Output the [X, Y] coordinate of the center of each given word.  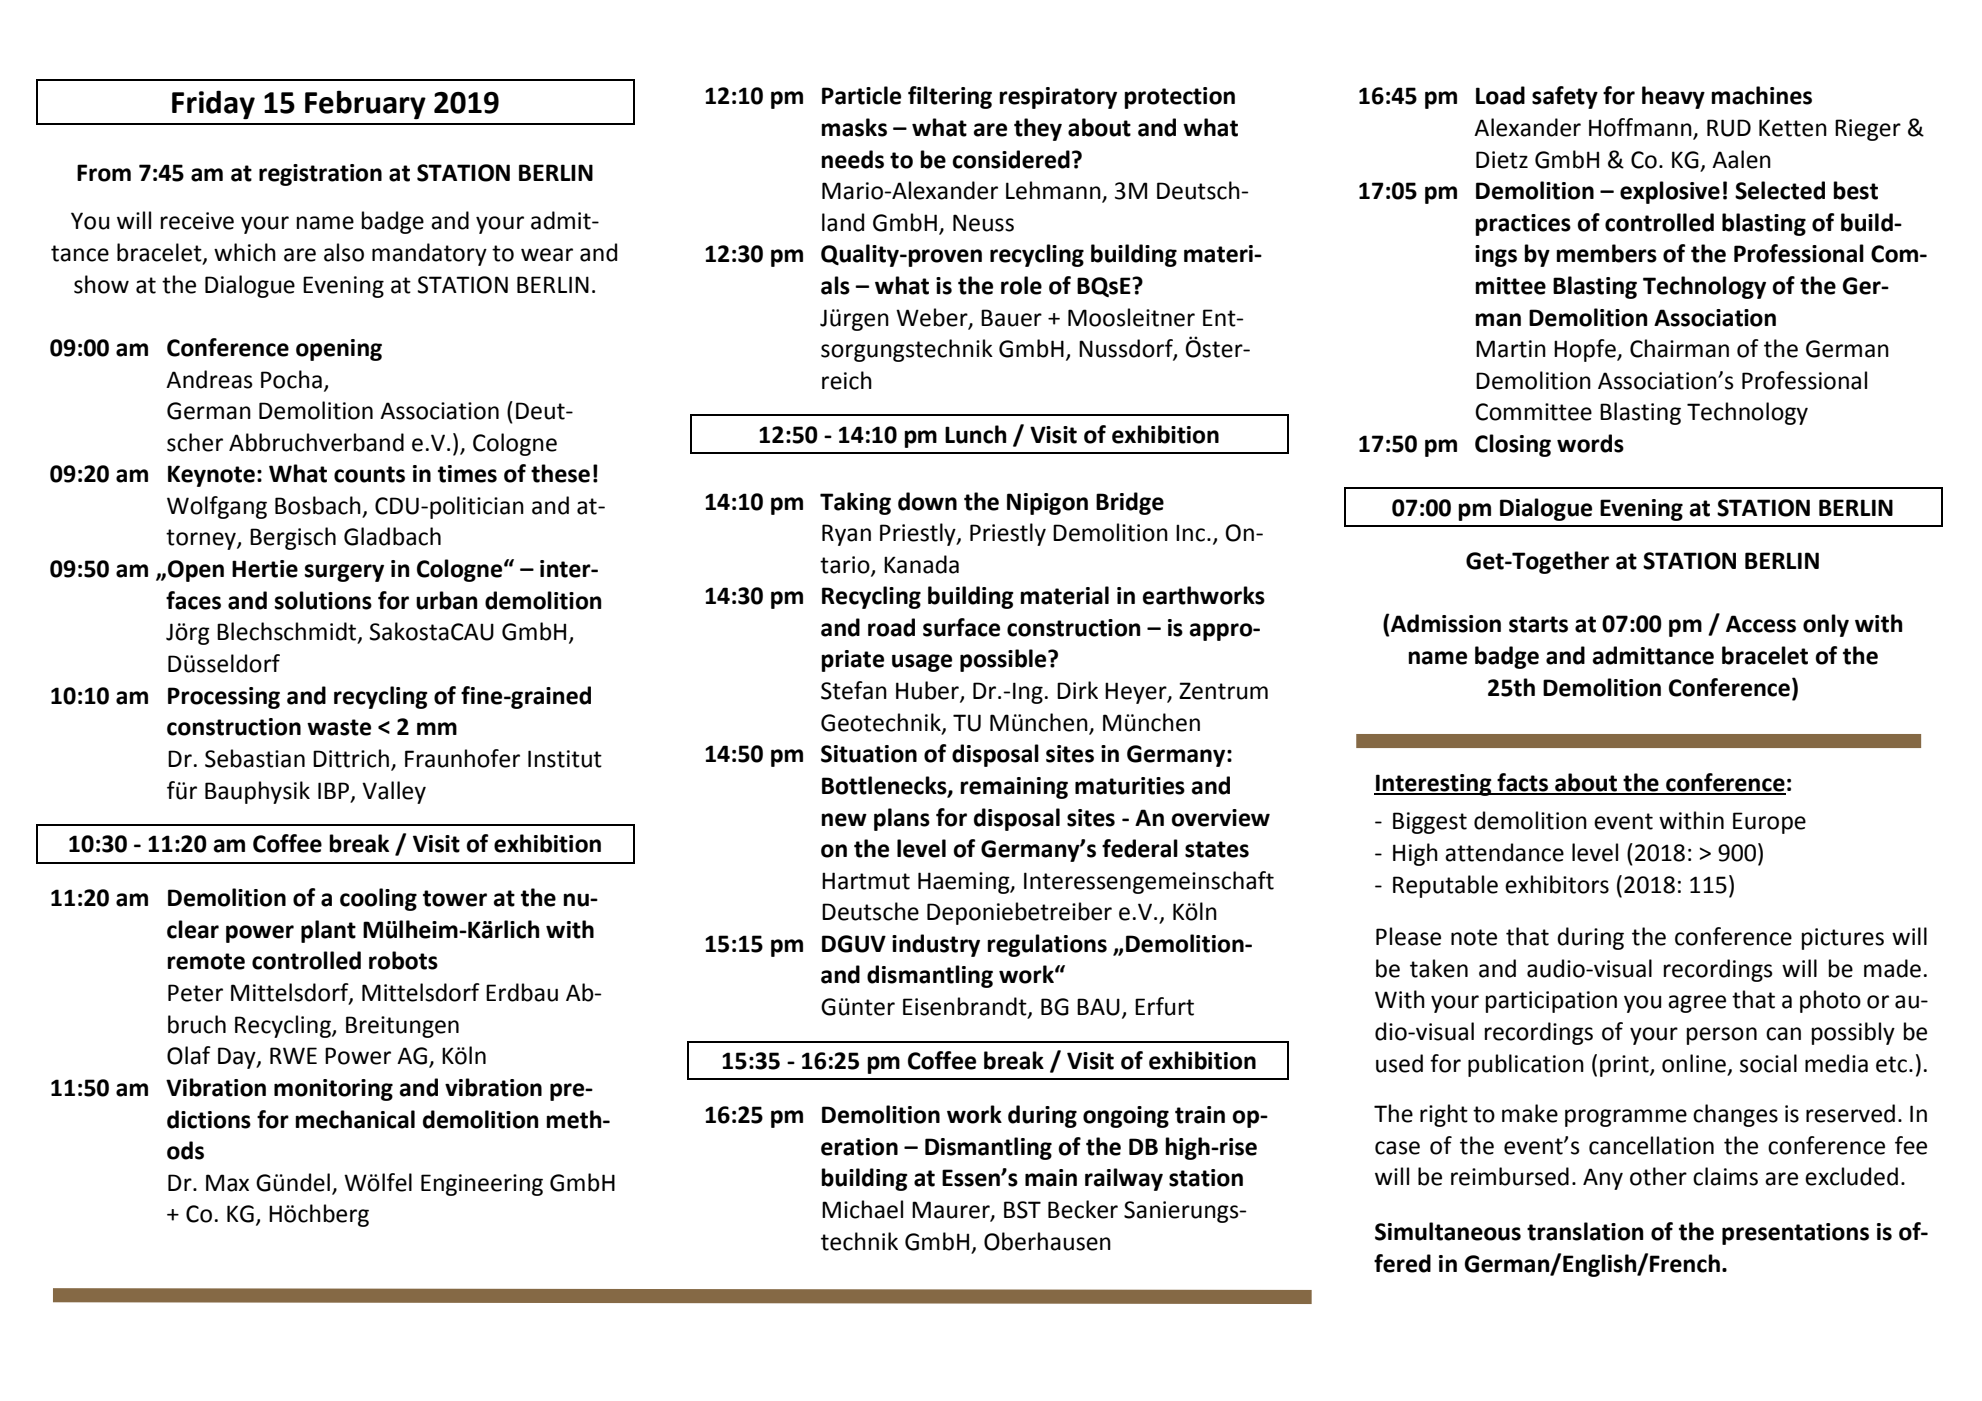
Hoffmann [1641, 128]
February [365, 105]
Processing [224, 698]
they [1038, 129]
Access [1761, 624]
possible [1004, 660]
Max [227, 1183]
